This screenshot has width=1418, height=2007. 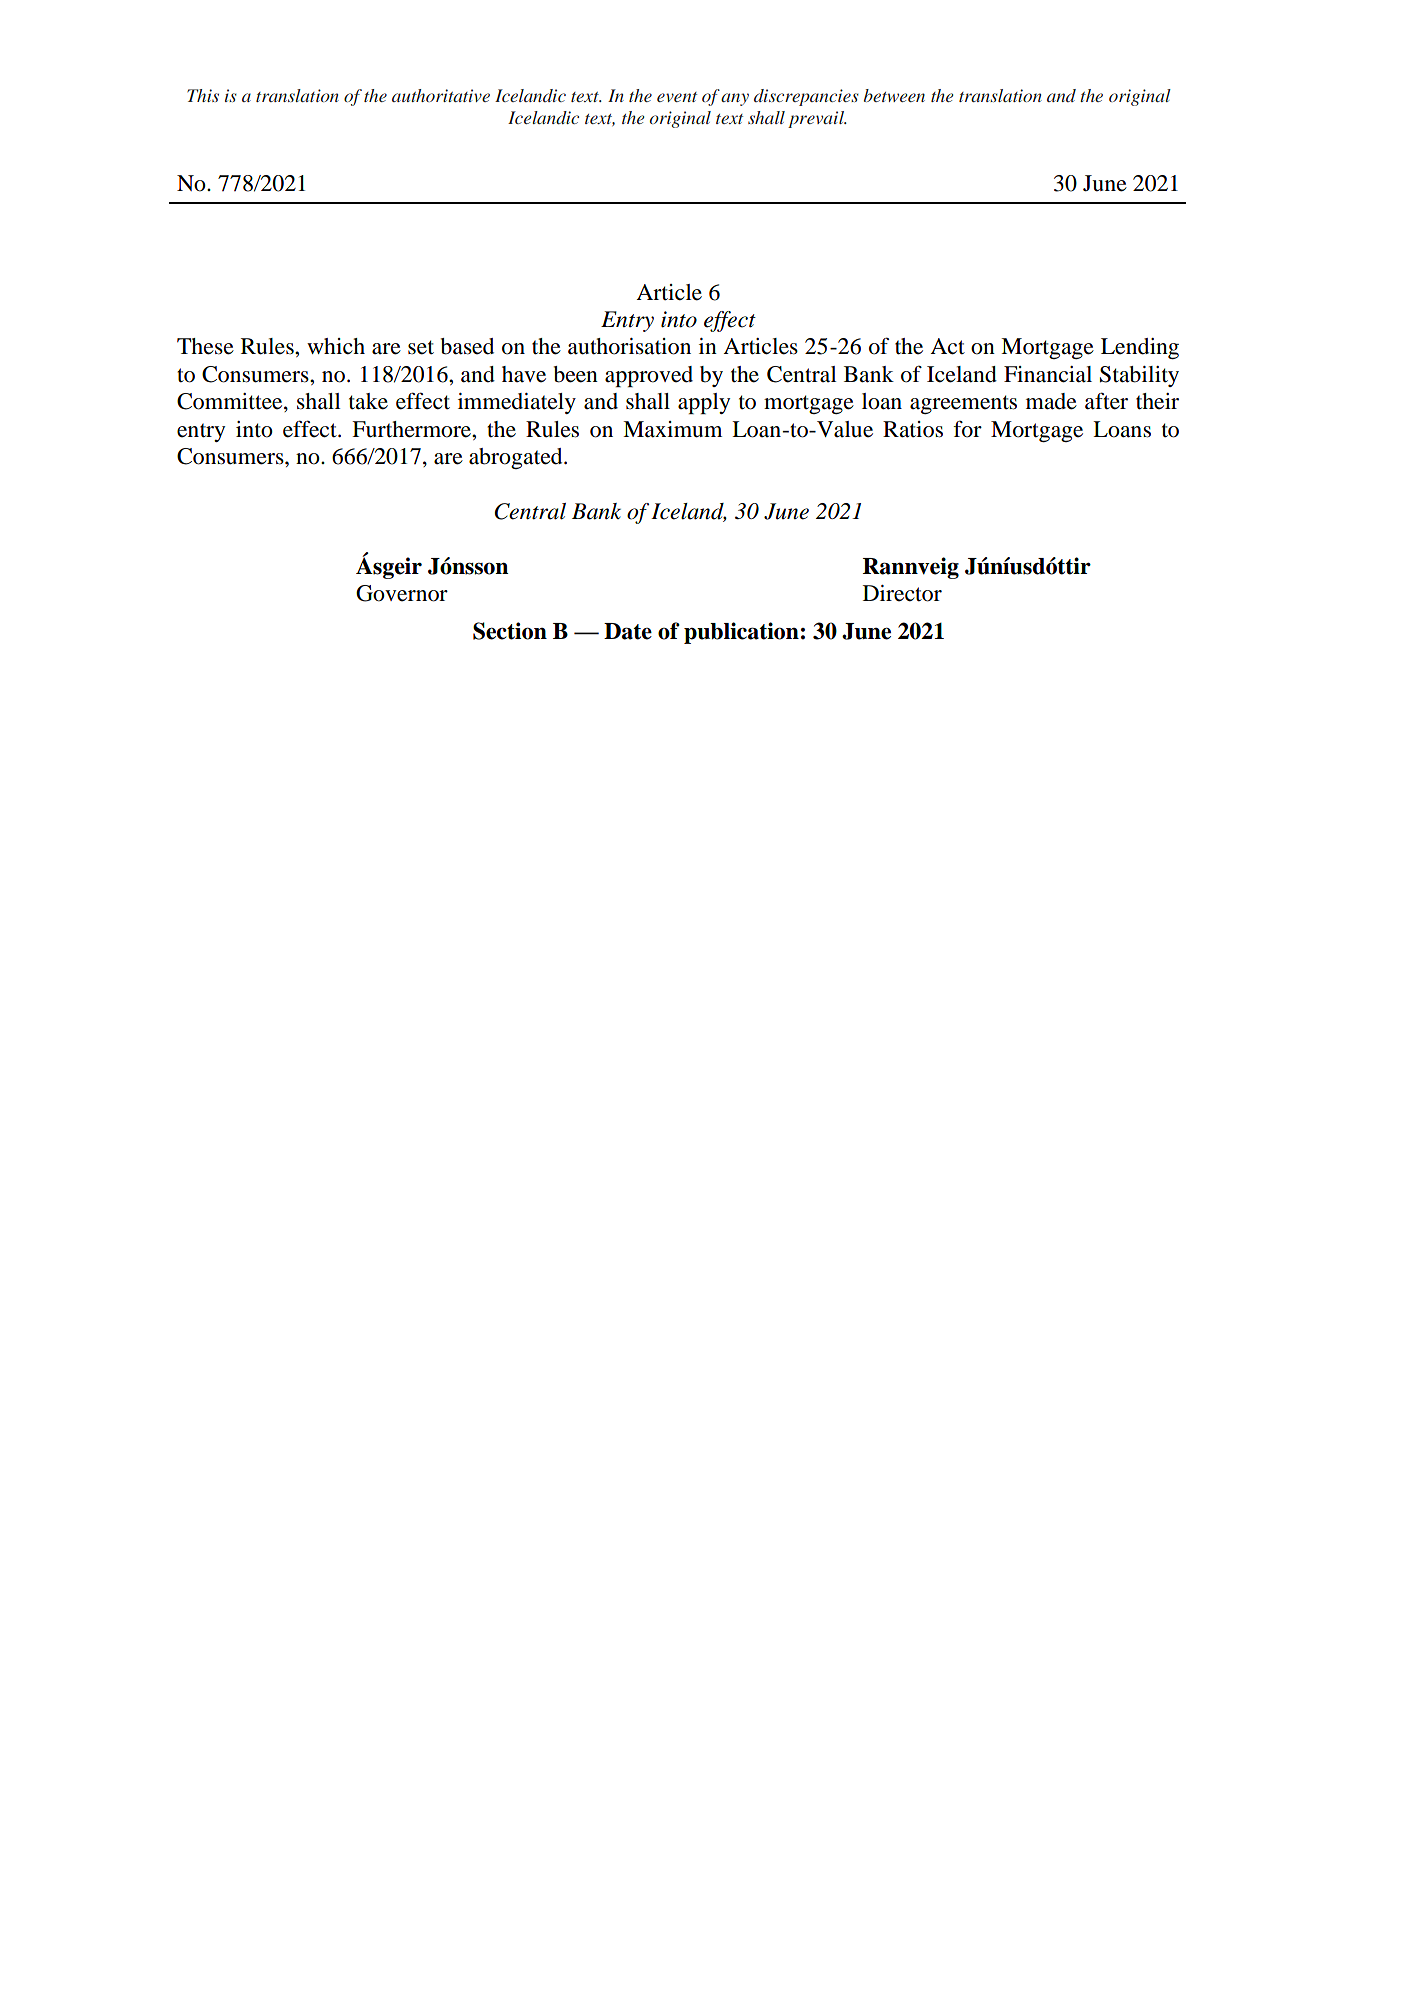 I want to click on for, so click(x=967, y=429).
